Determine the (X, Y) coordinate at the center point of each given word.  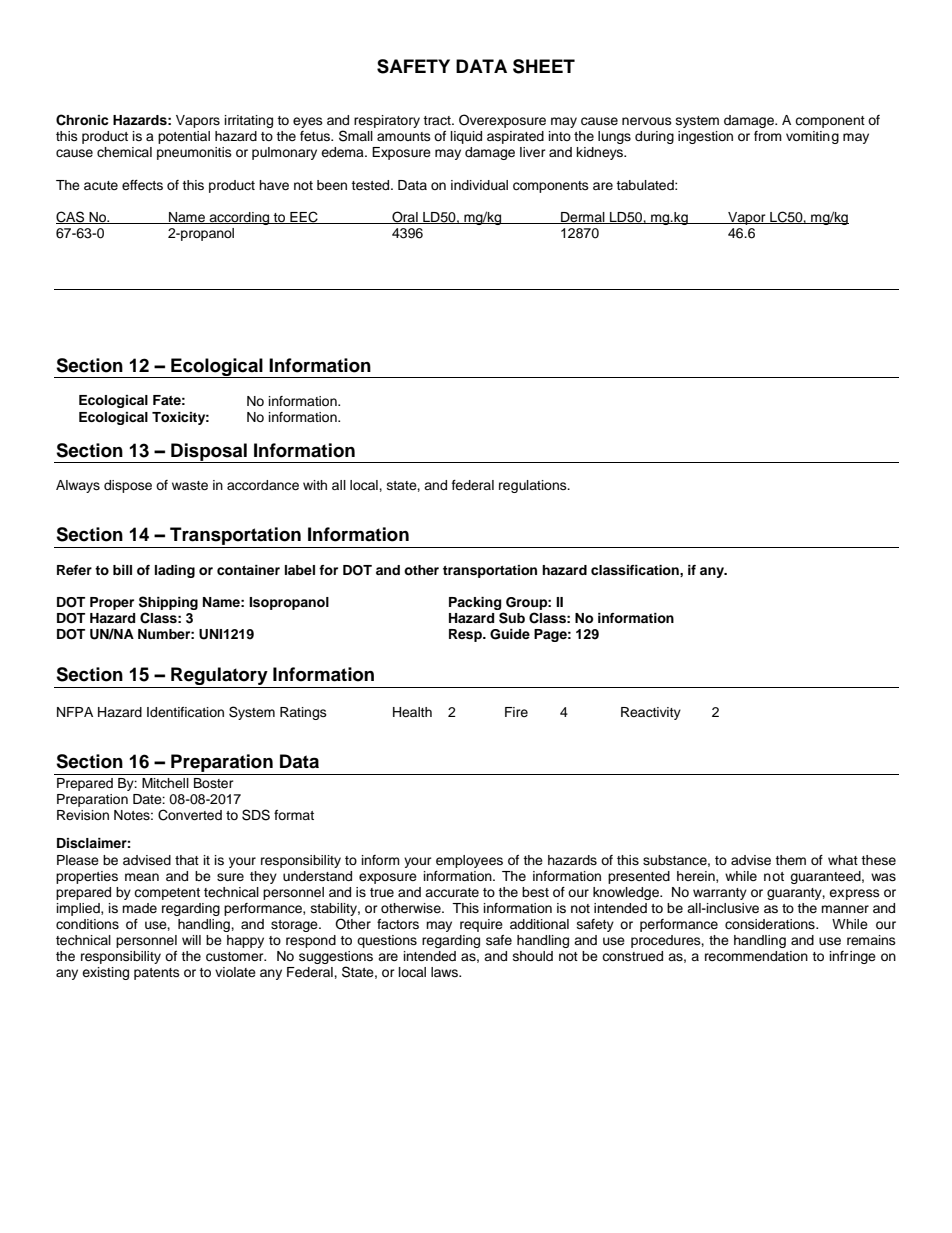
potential (184, 137)
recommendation (756, 956)
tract (438, 120)
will (191, 940)
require (481, 925)
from (768, 136)
